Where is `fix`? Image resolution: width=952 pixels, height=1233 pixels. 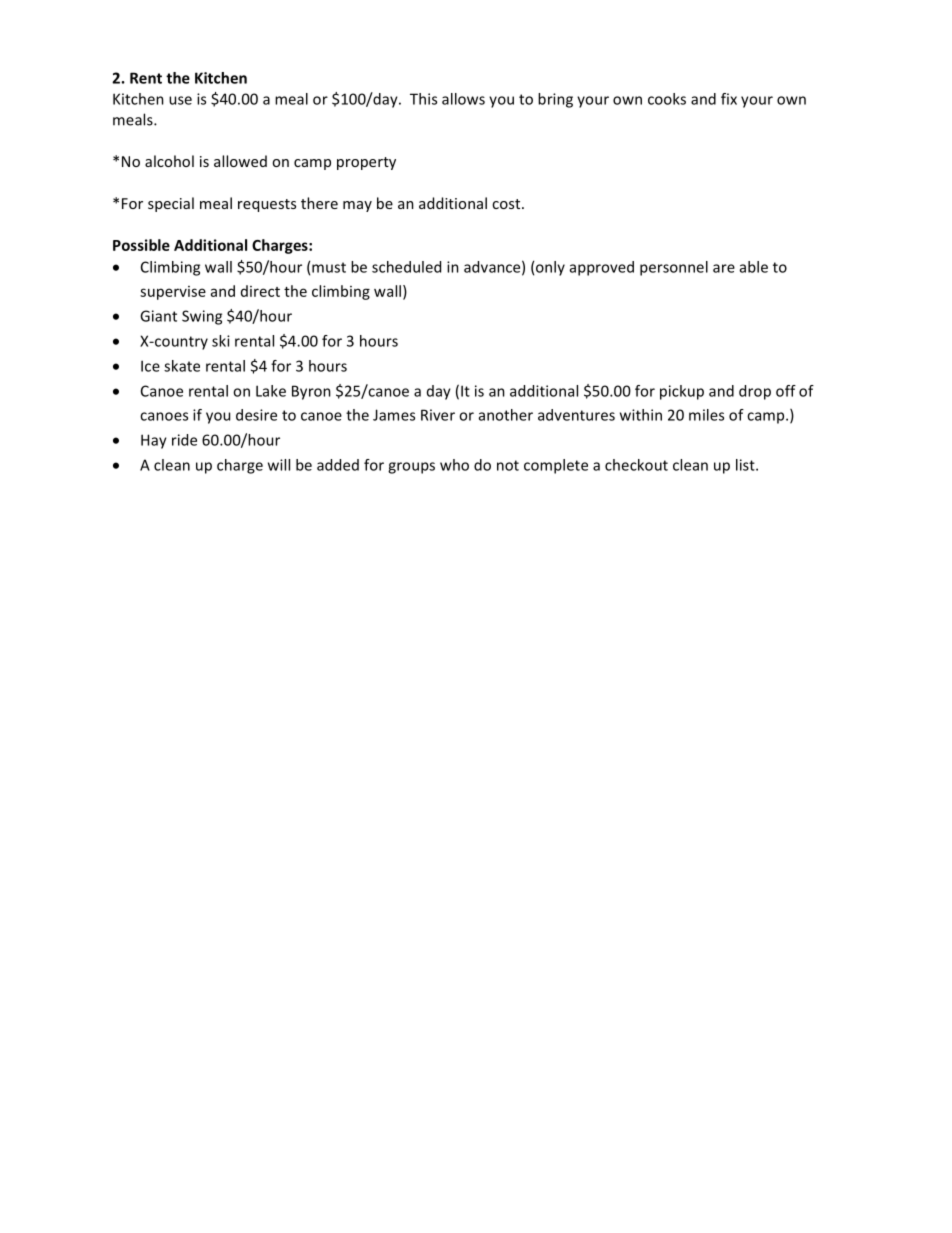 fix is located at coordinates (729, 99).
